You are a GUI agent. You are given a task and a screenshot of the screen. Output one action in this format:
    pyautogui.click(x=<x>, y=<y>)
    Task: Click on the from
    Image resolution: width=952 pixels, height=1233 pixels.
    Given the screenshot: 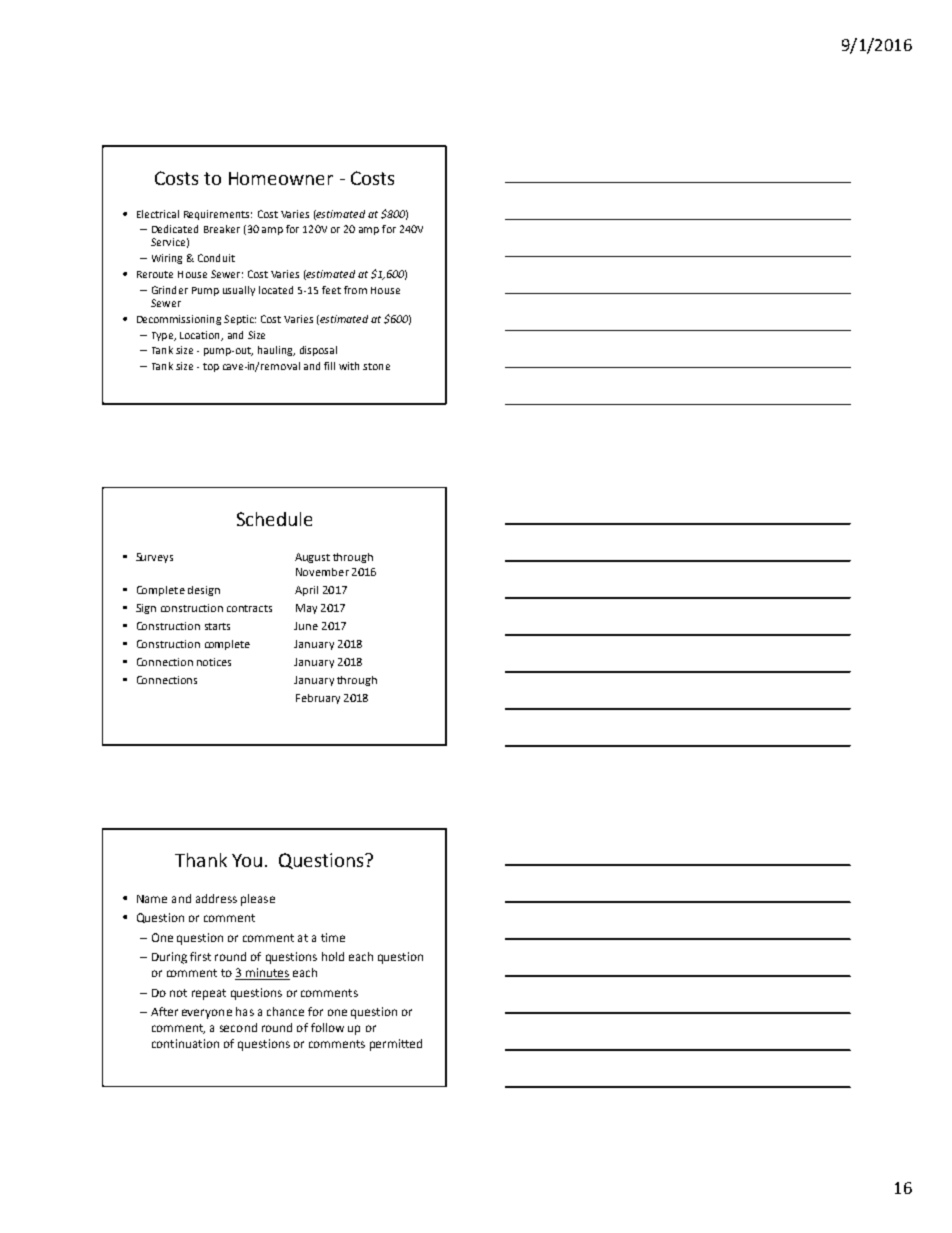 What is the action you would take?
    pyautogui.click(x=355, y=290)
